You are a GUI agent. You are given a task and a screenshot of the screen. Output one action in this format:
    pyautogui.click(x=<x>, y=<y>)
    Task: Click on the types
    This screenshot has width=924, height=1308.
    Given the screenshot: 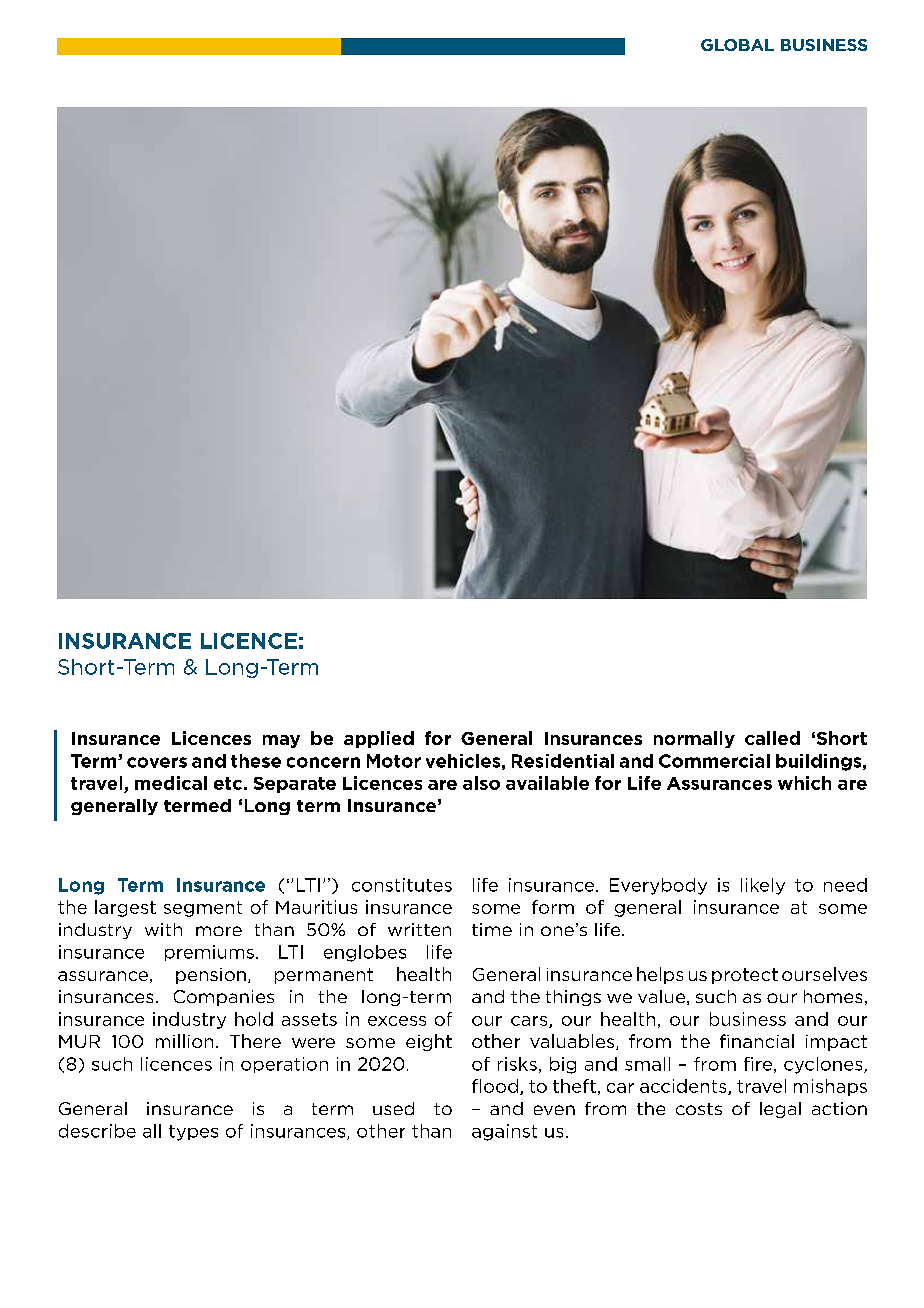 What is the action you would take?
    pyautogui.click(x=193, y=1133)
